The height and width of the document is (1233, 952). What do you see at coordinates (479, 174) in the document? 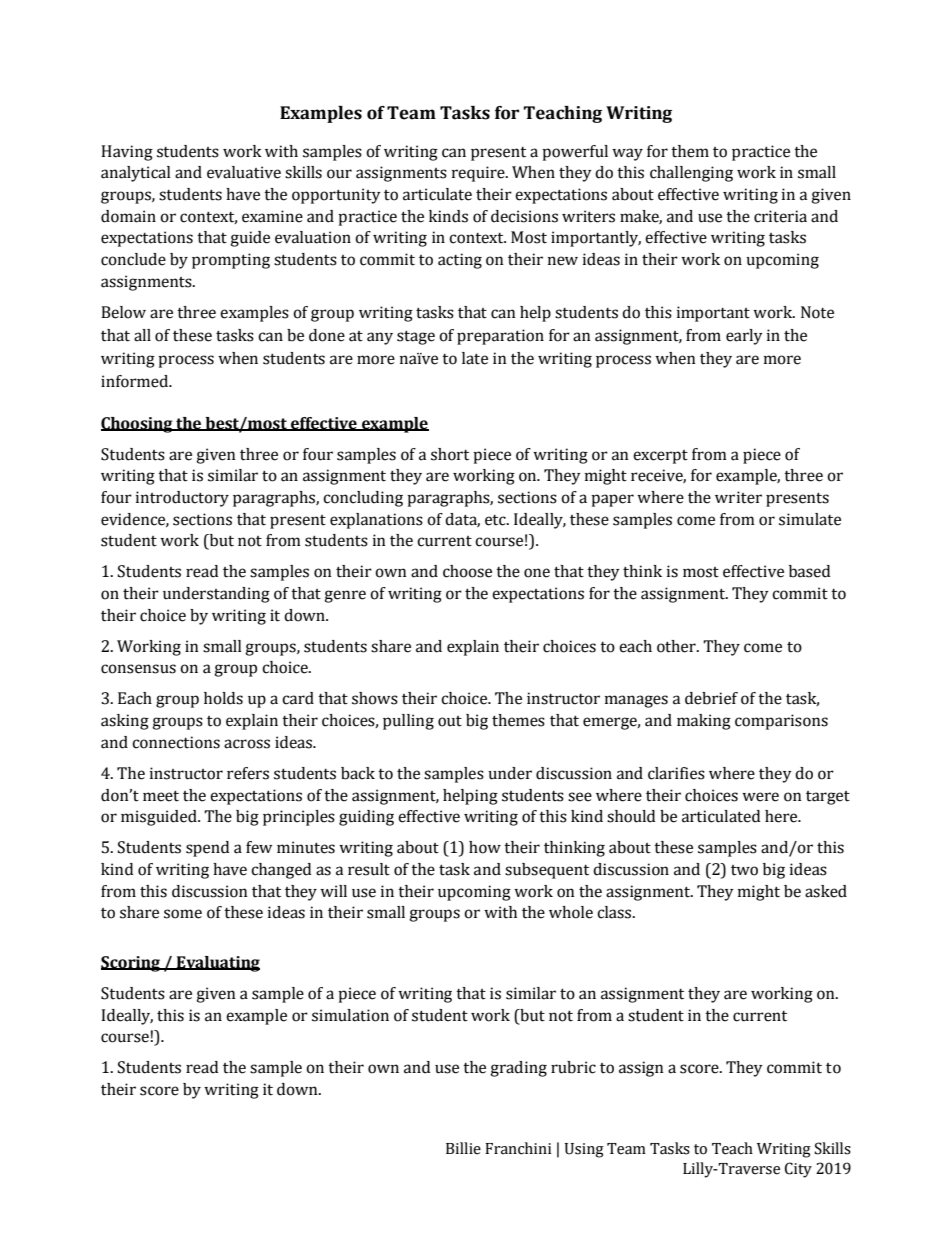
I see `require` at bounding box center [479, 174].
